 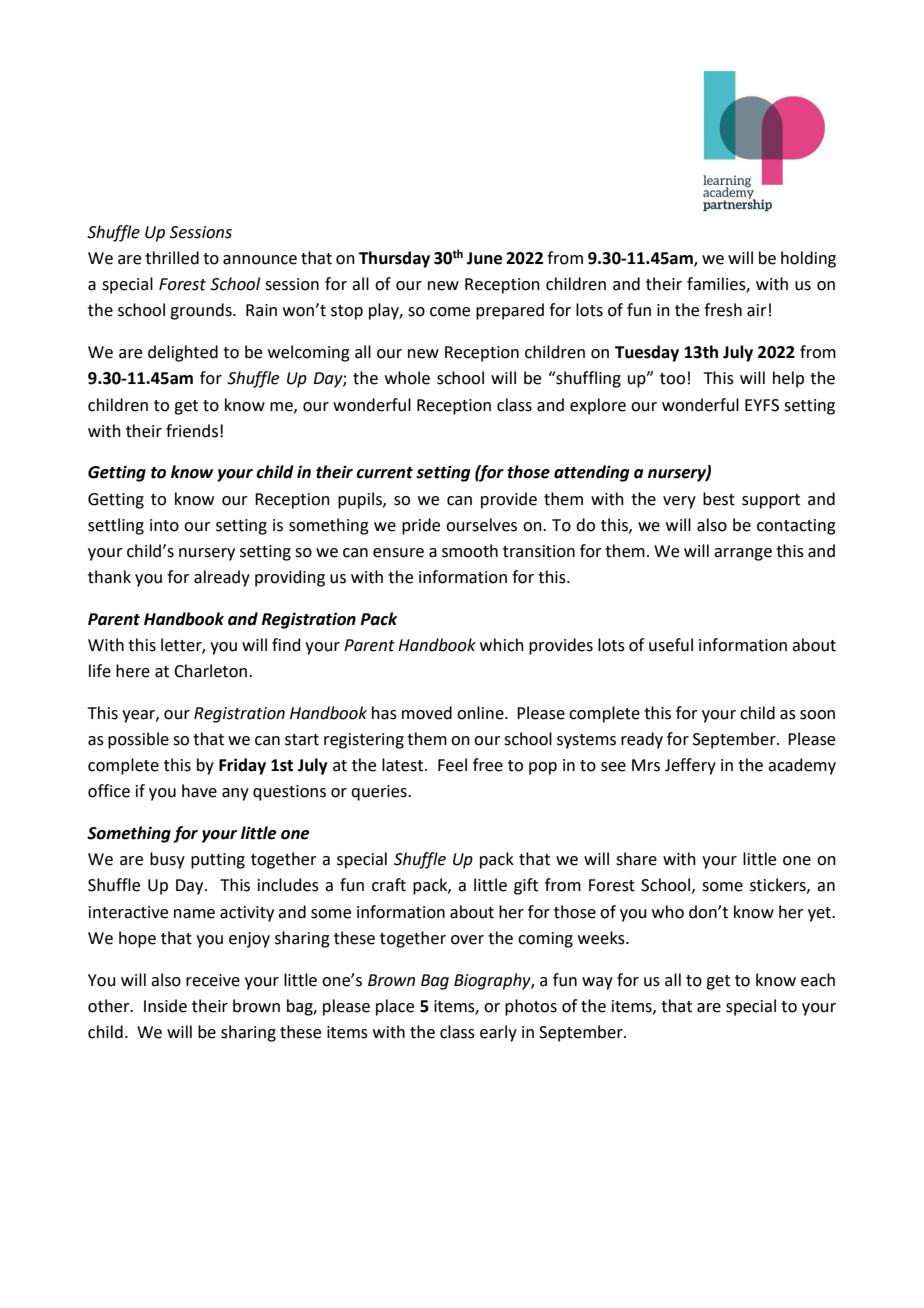 I want to click on thrilled, so click(x=172, y=258).
